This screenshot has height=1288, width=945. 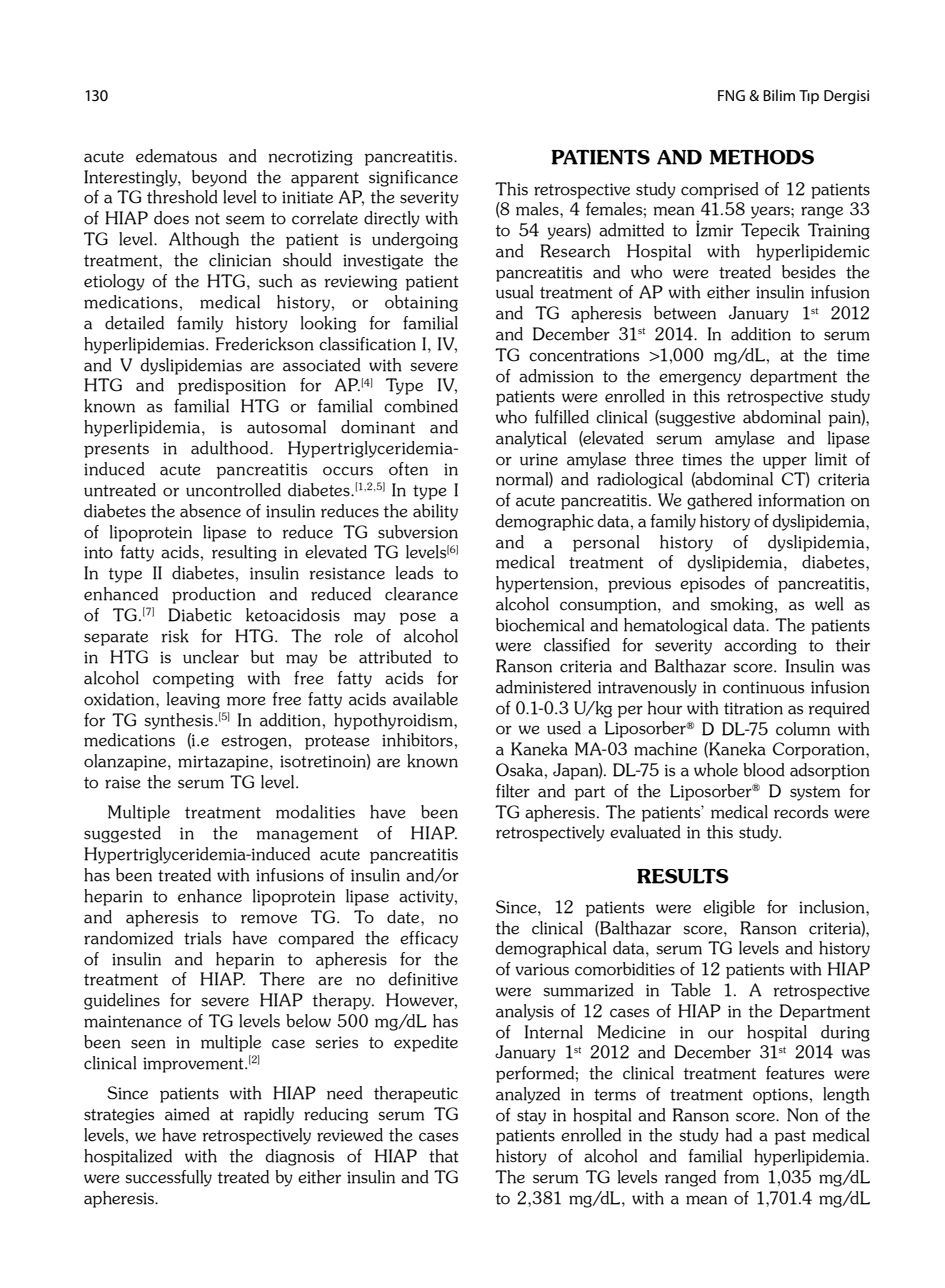 I want to click on upper, so click(x=785, y=462).
